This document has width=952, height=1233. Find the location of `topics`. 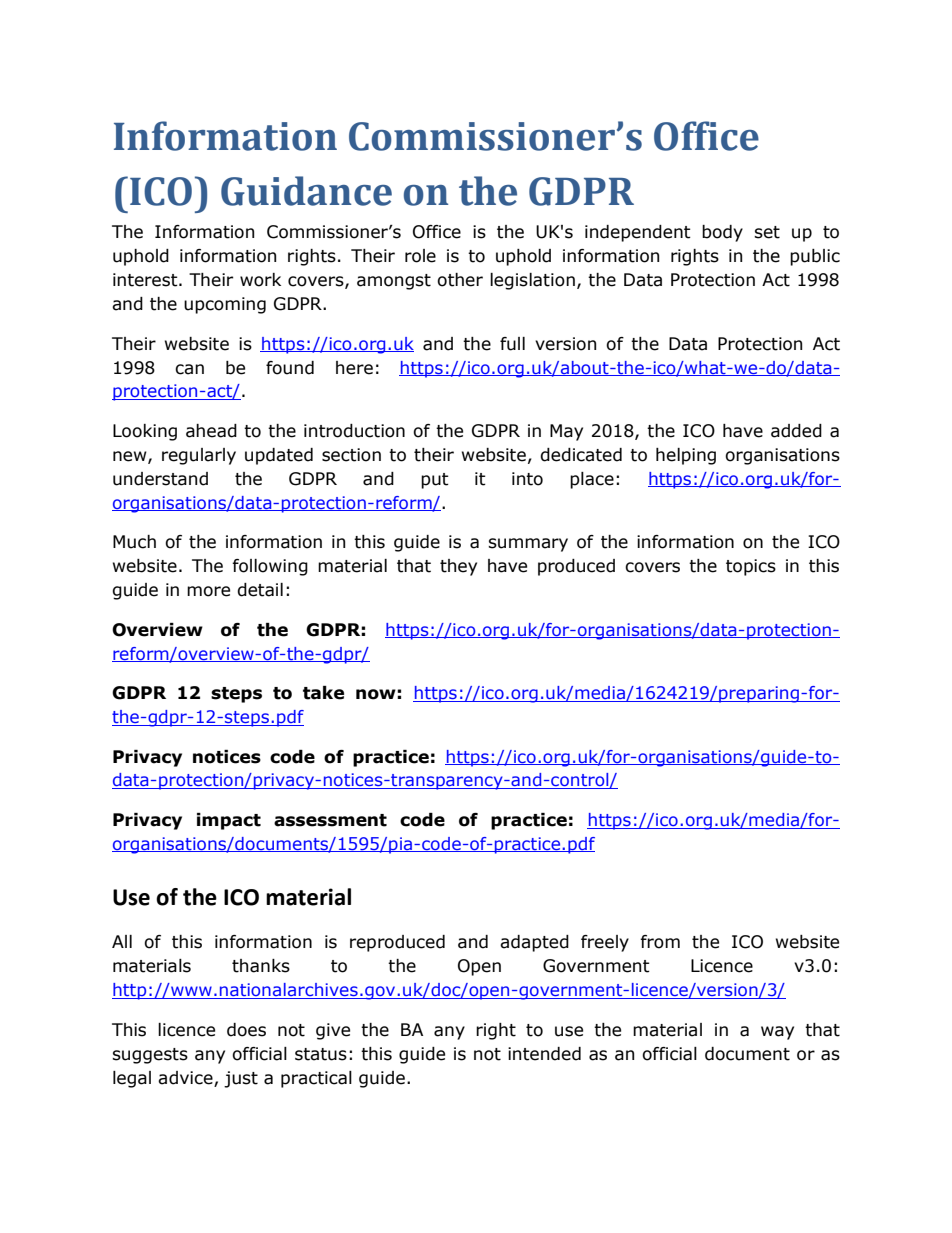

topics is located at coordinates (751, 567).
